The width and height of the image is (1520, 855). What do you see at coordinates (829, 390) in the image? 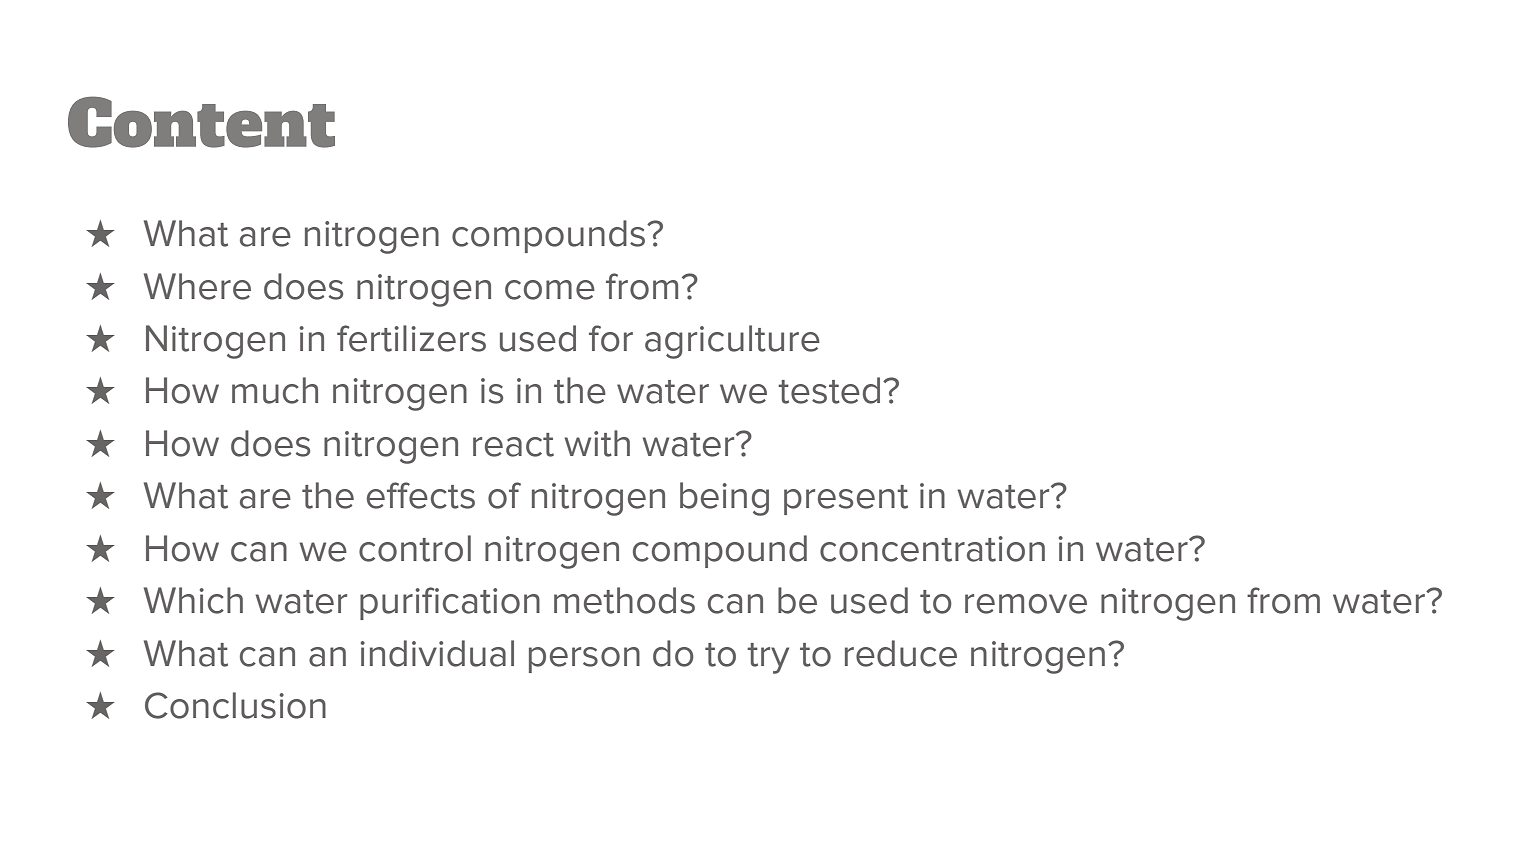
I see `tested` at bounding box center [829, 390].
